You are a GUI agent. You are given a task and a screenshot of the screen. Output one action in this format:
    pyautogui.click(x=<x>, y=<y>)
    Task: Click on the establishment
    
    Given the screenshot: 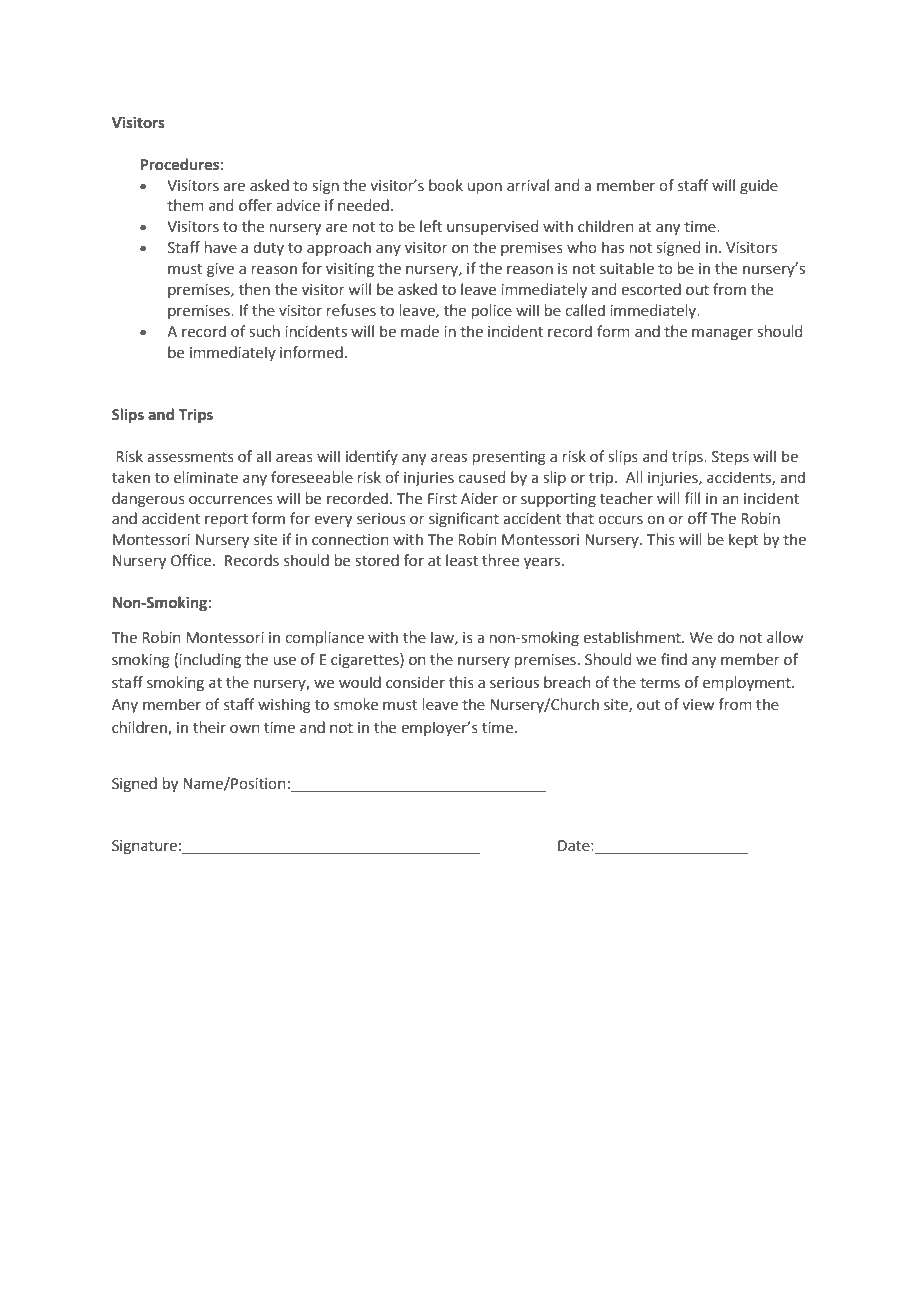 What is the action you would take?
    pyautogui.click(x=633, y=637)
